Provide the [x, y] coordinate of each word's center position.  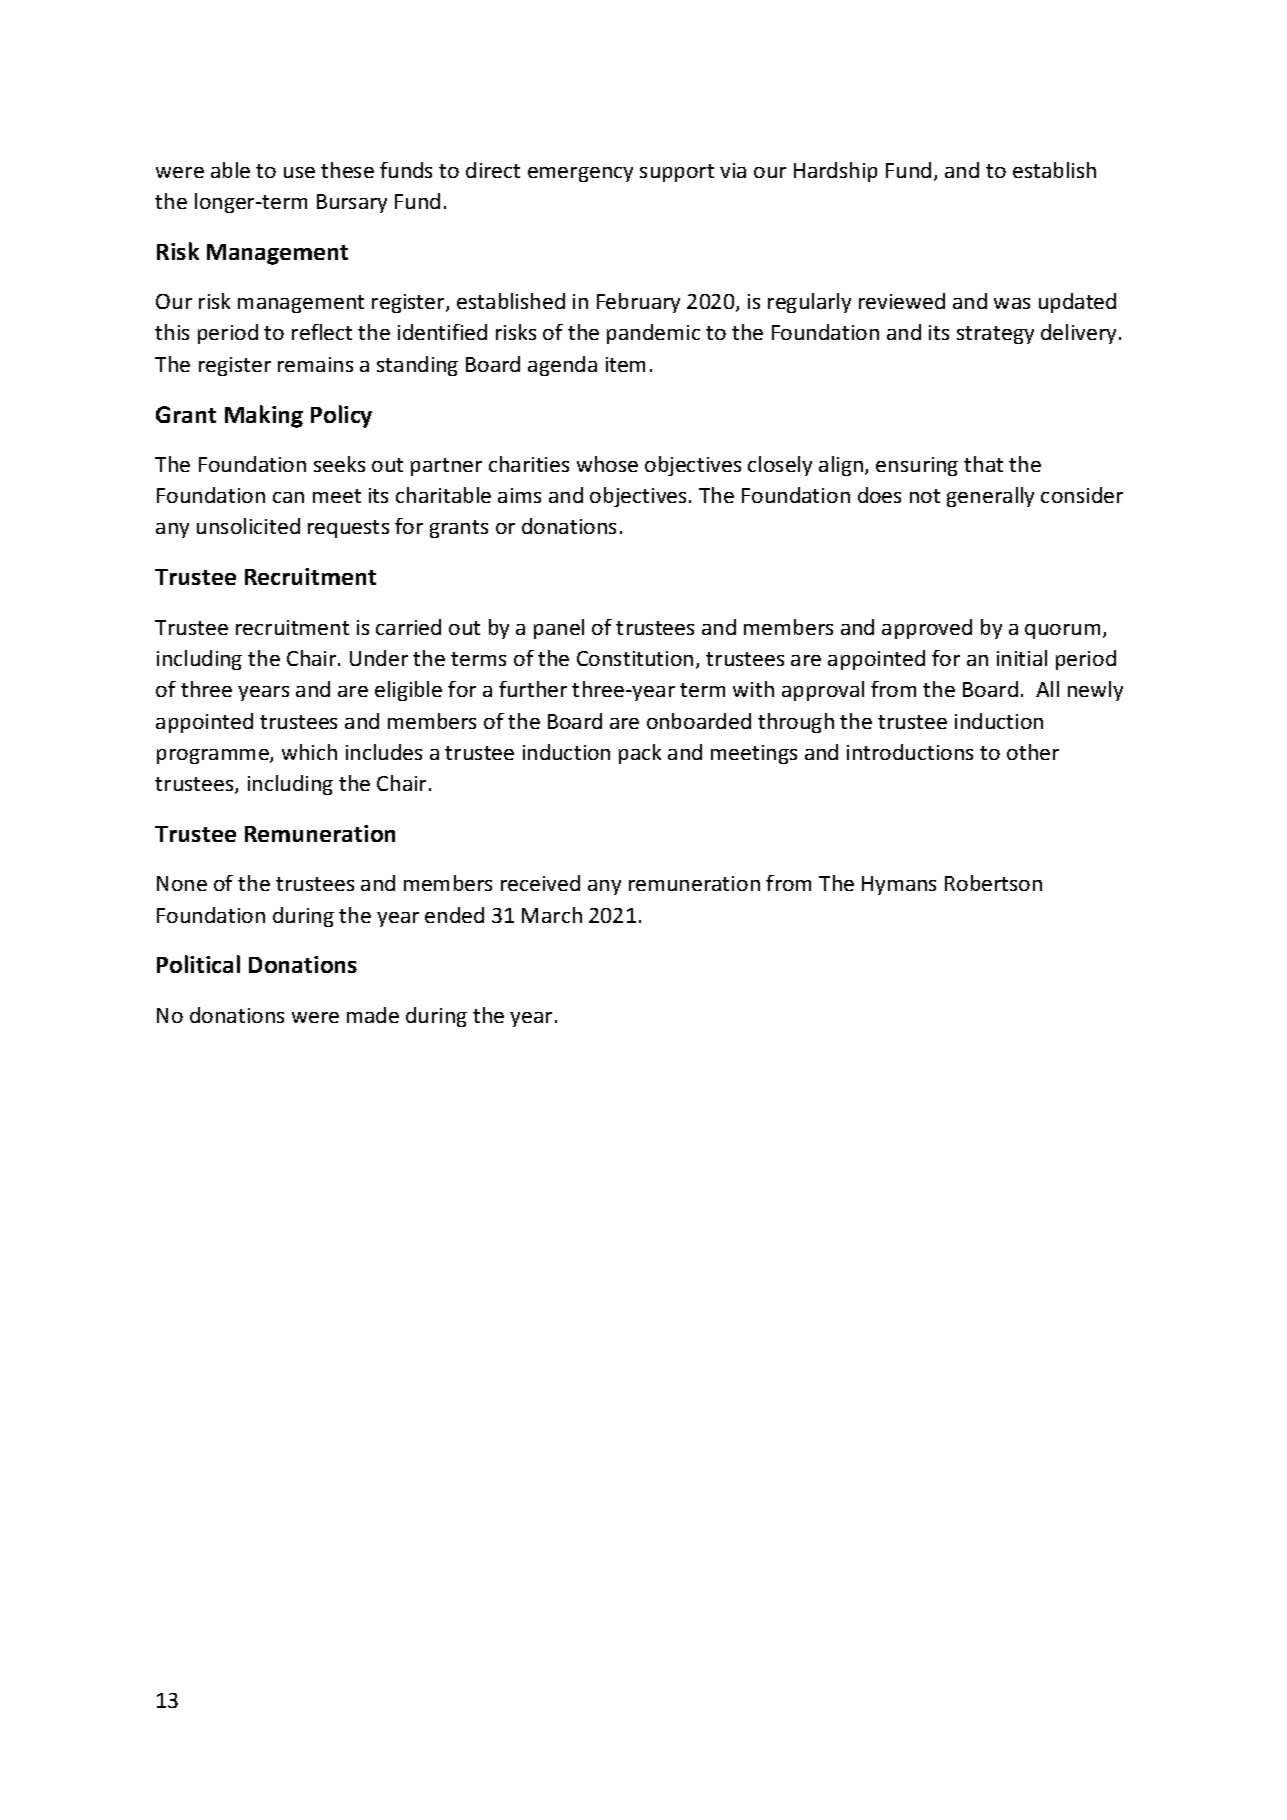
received [540, 883]
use [299, 172]
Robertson [993, 883]
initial [1022, 658]
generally [990, 497]
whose [607, 464]
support [677, 173]
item [625, 364]
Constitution [635, 658]
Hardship [835, 172]
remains [315, 364]
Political [198, 964]
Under [379, 658]
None [182, 883]
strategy [995, 335]
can [288, 497]
